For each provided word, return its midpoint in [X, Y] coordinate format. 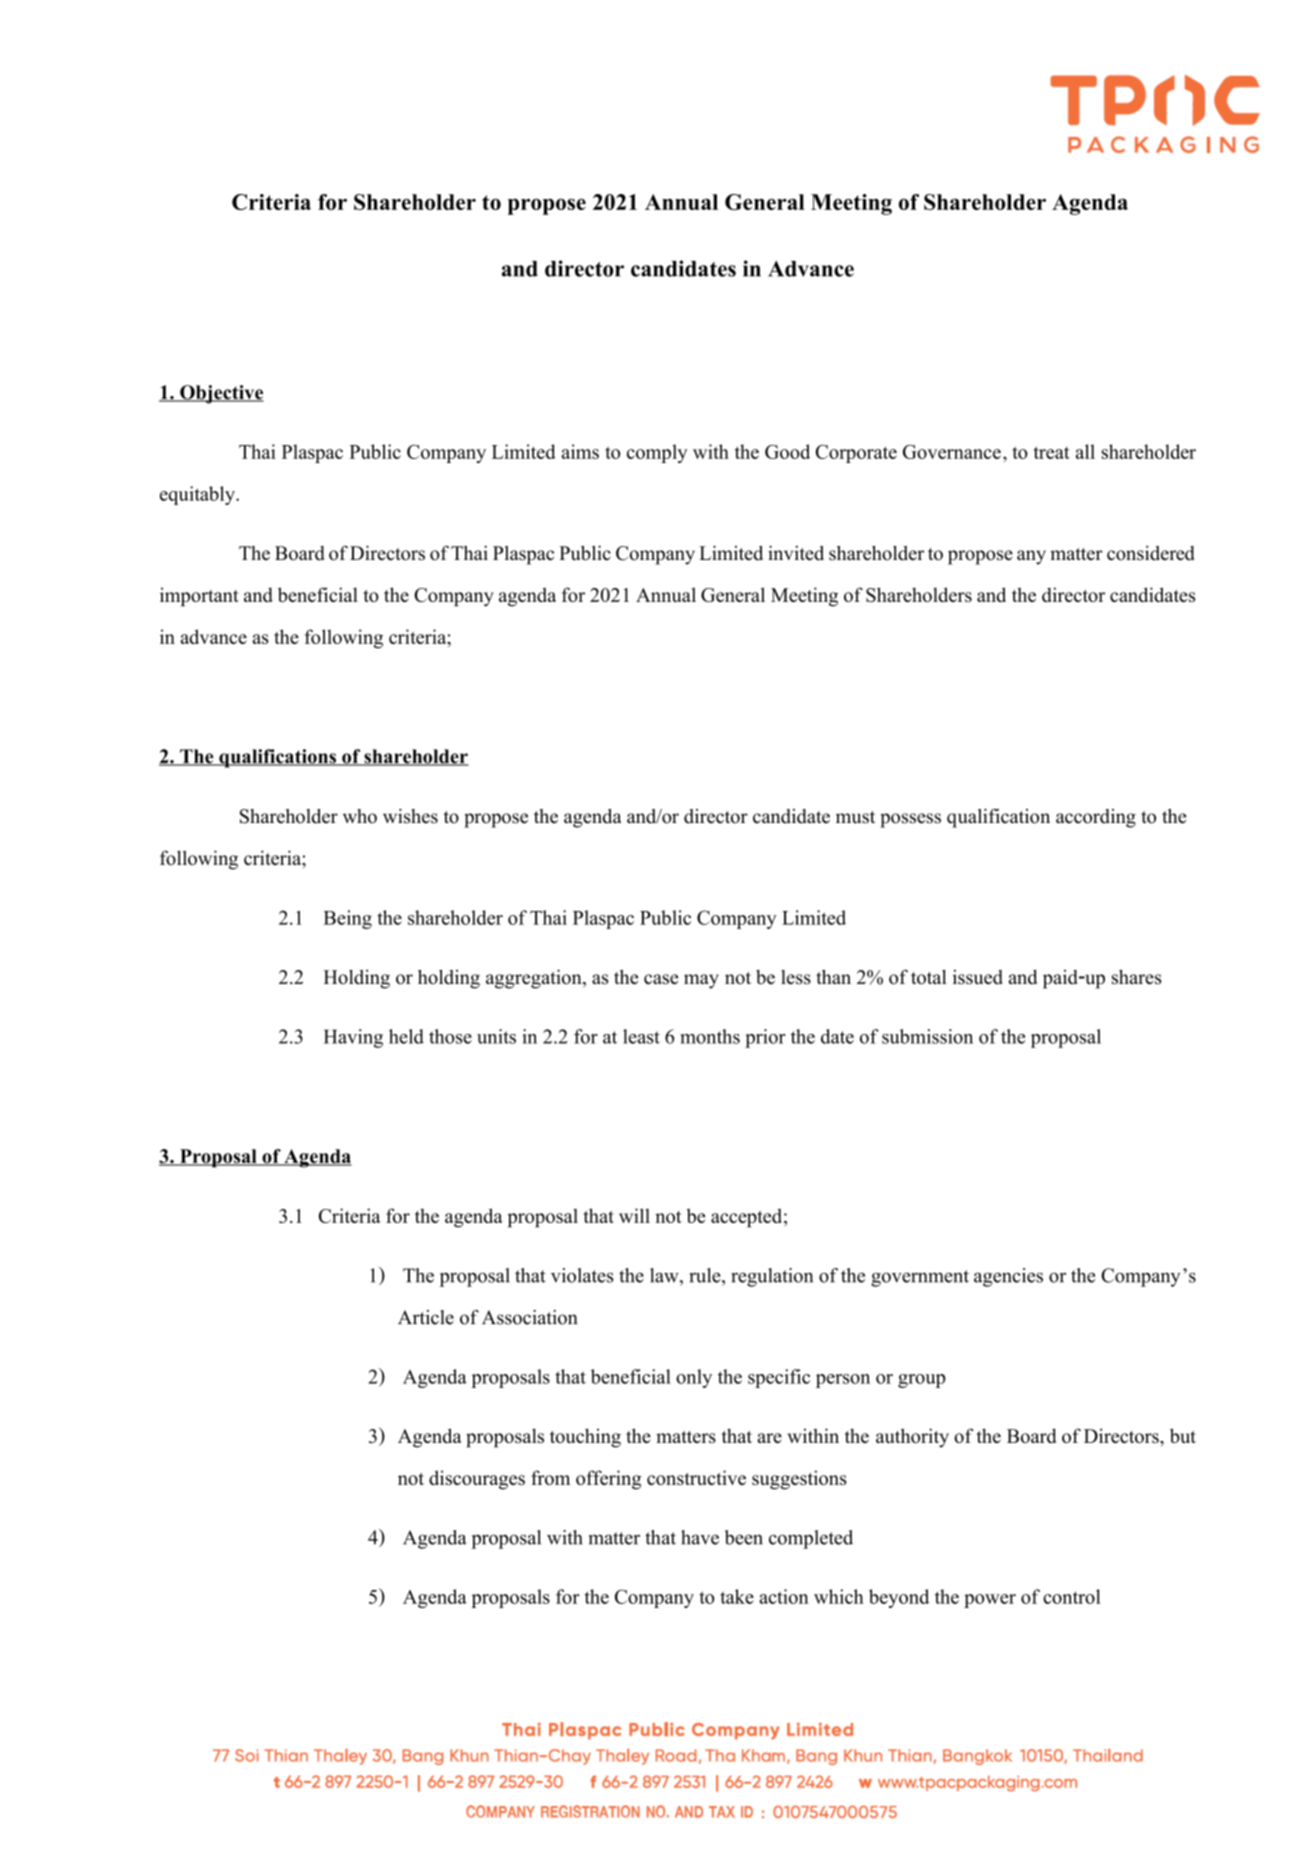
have [700, 1537]
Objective [221, 394]
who [360, 816]
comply [657, 453]
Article [426, 1317]
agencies [1008, 1277]
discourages [477, 1480]
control [1072, 1596]
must [855, 817]
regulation [772, 1277]
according [1096, 818]
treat [1052, 452]
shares [1137, 976]
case [661, 979]
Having [353, 1038]
